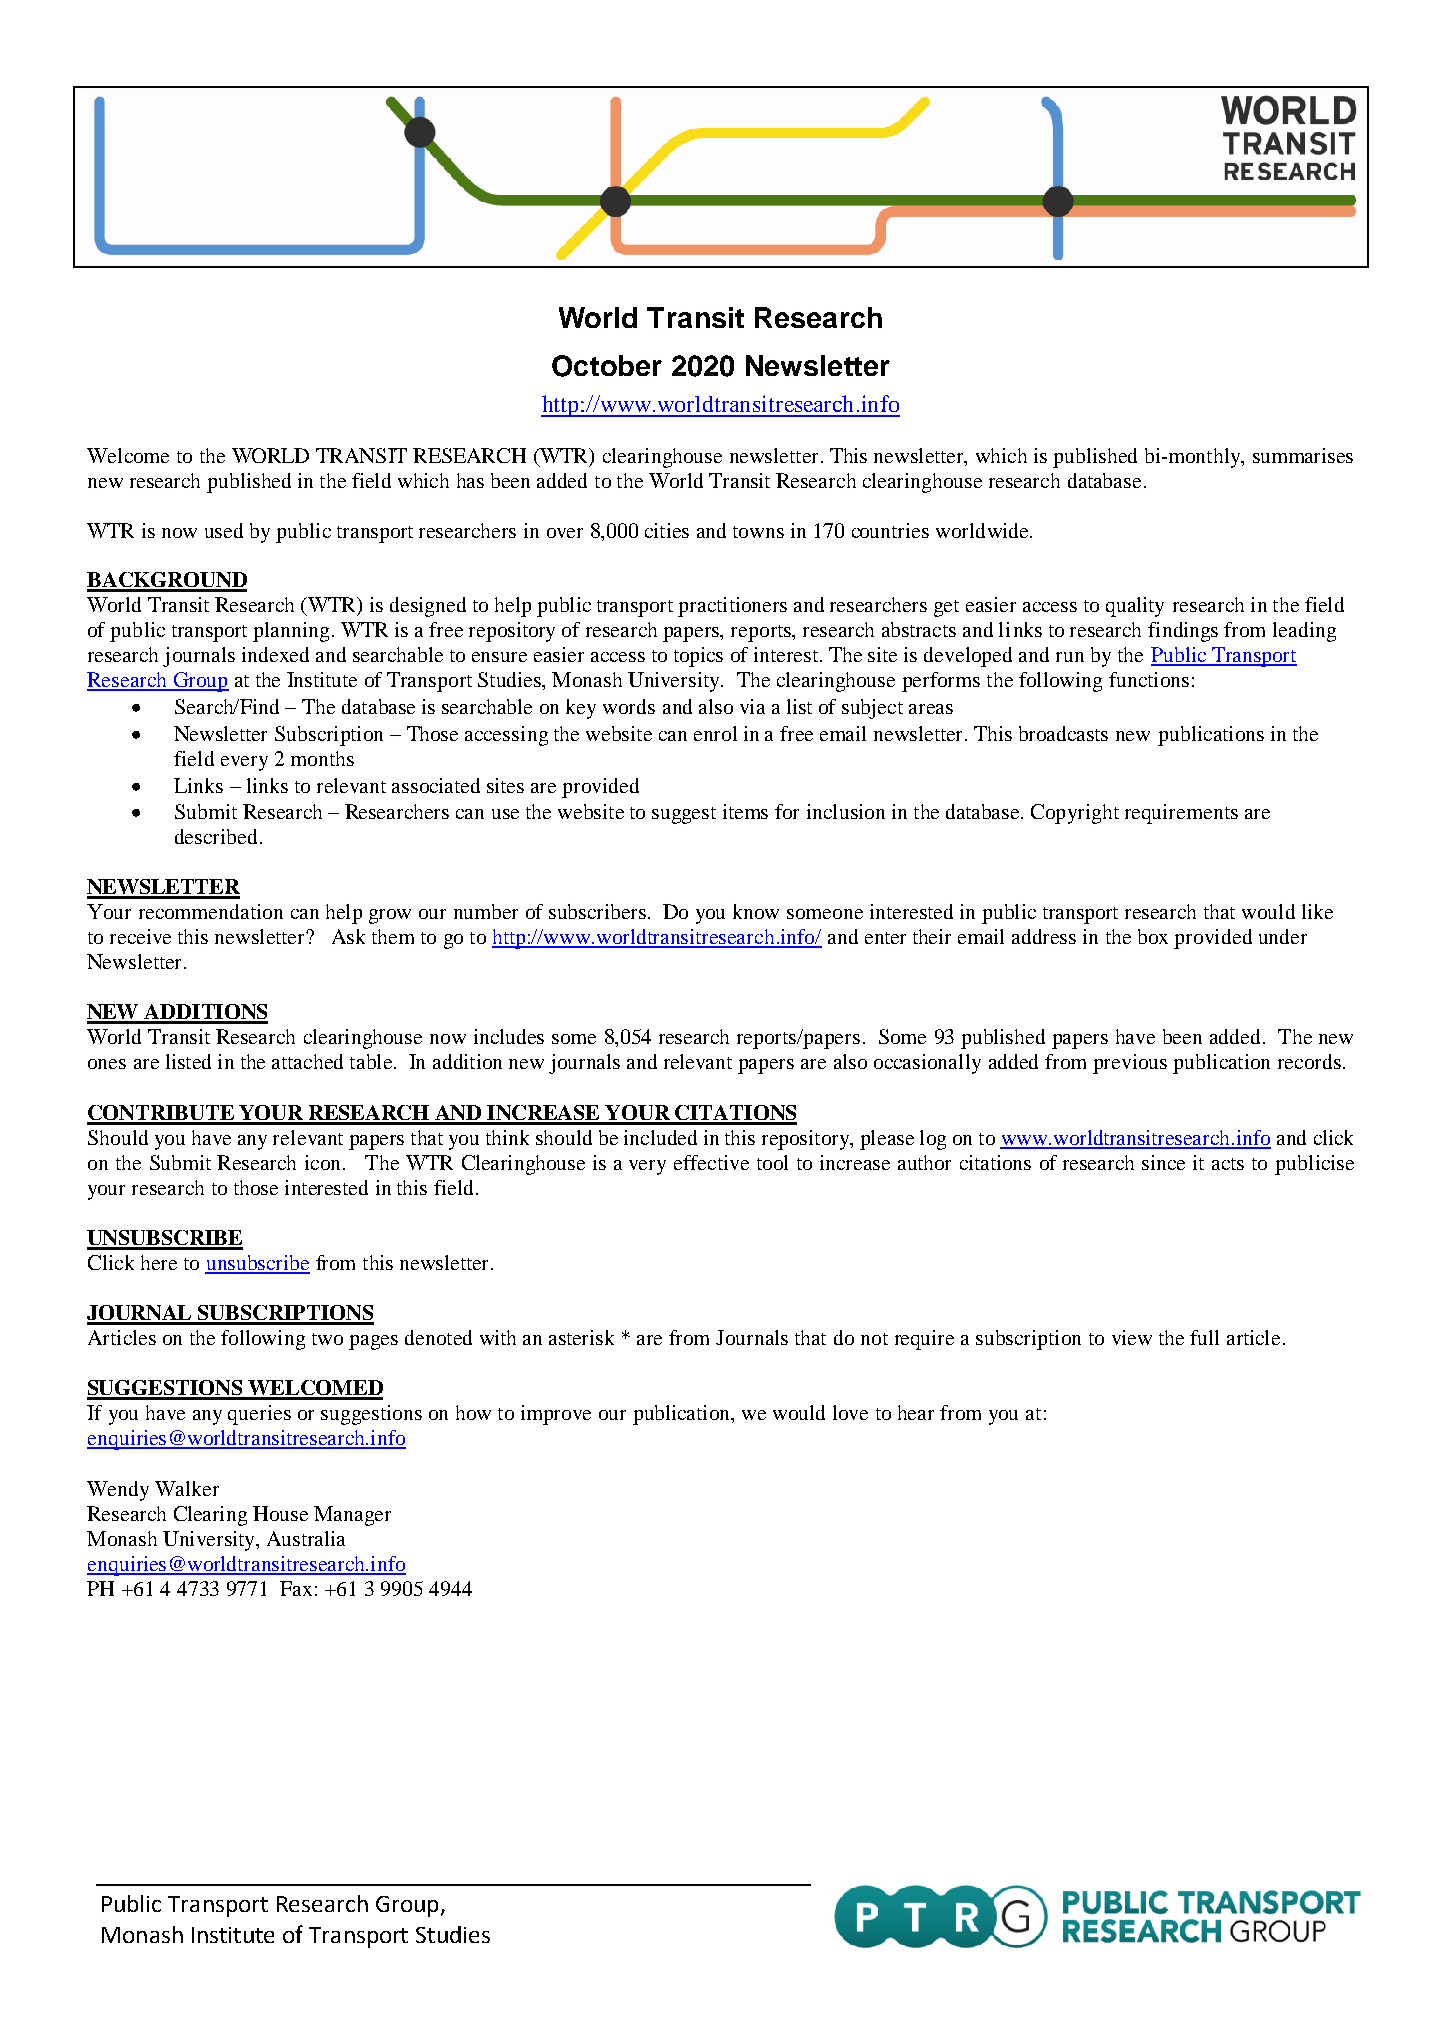 This page has width=1441, height=2038. I want to click on hear, so click(916, 1412).
